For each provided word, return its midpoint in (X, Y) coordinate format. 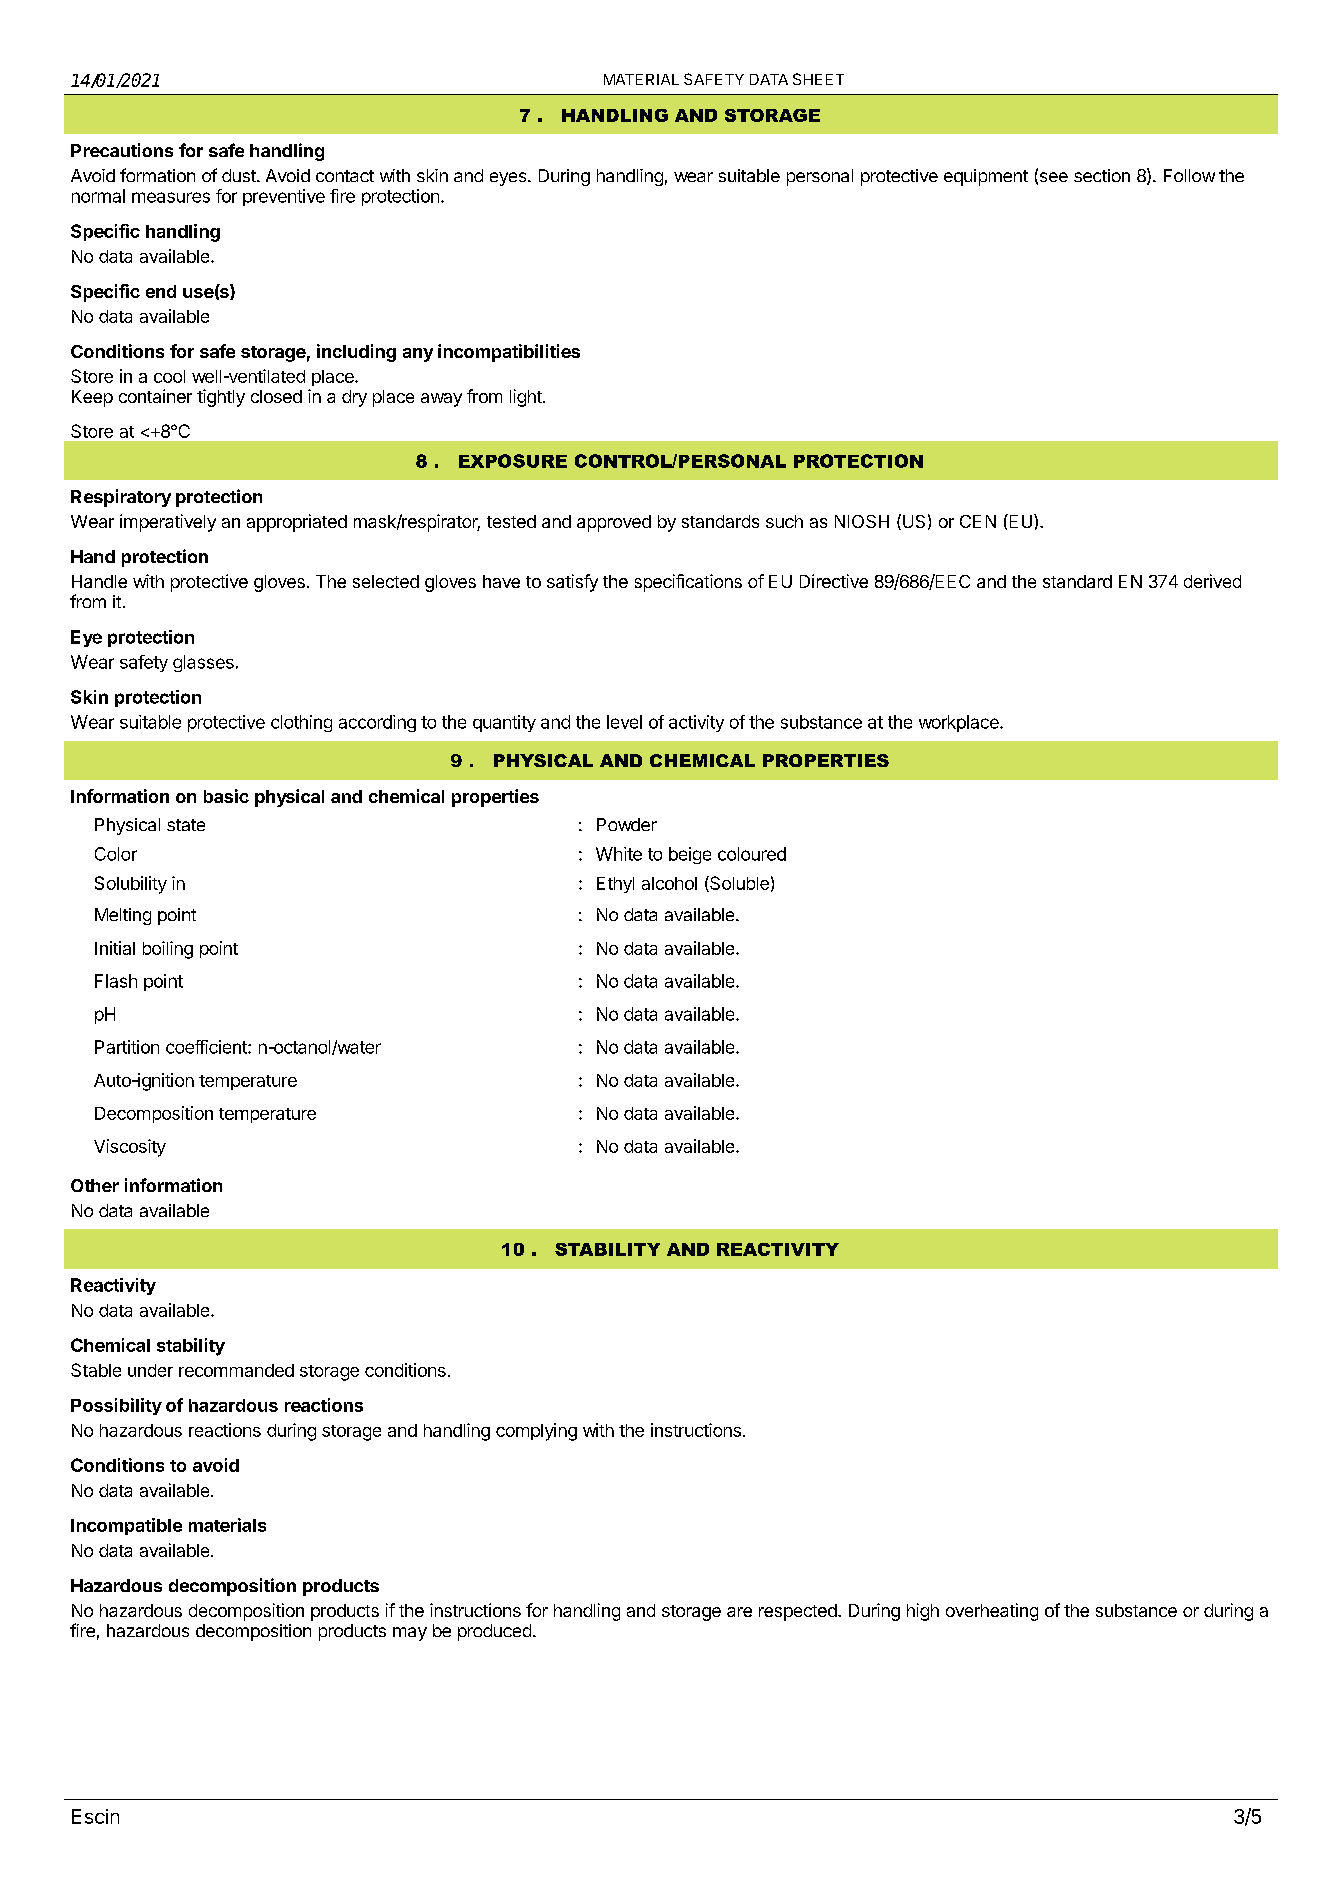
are (739, 1612)
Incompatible (126, 1526)
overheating (992, 1612)
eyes (509, 179)
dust (240, 175)
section (1102, 175)
